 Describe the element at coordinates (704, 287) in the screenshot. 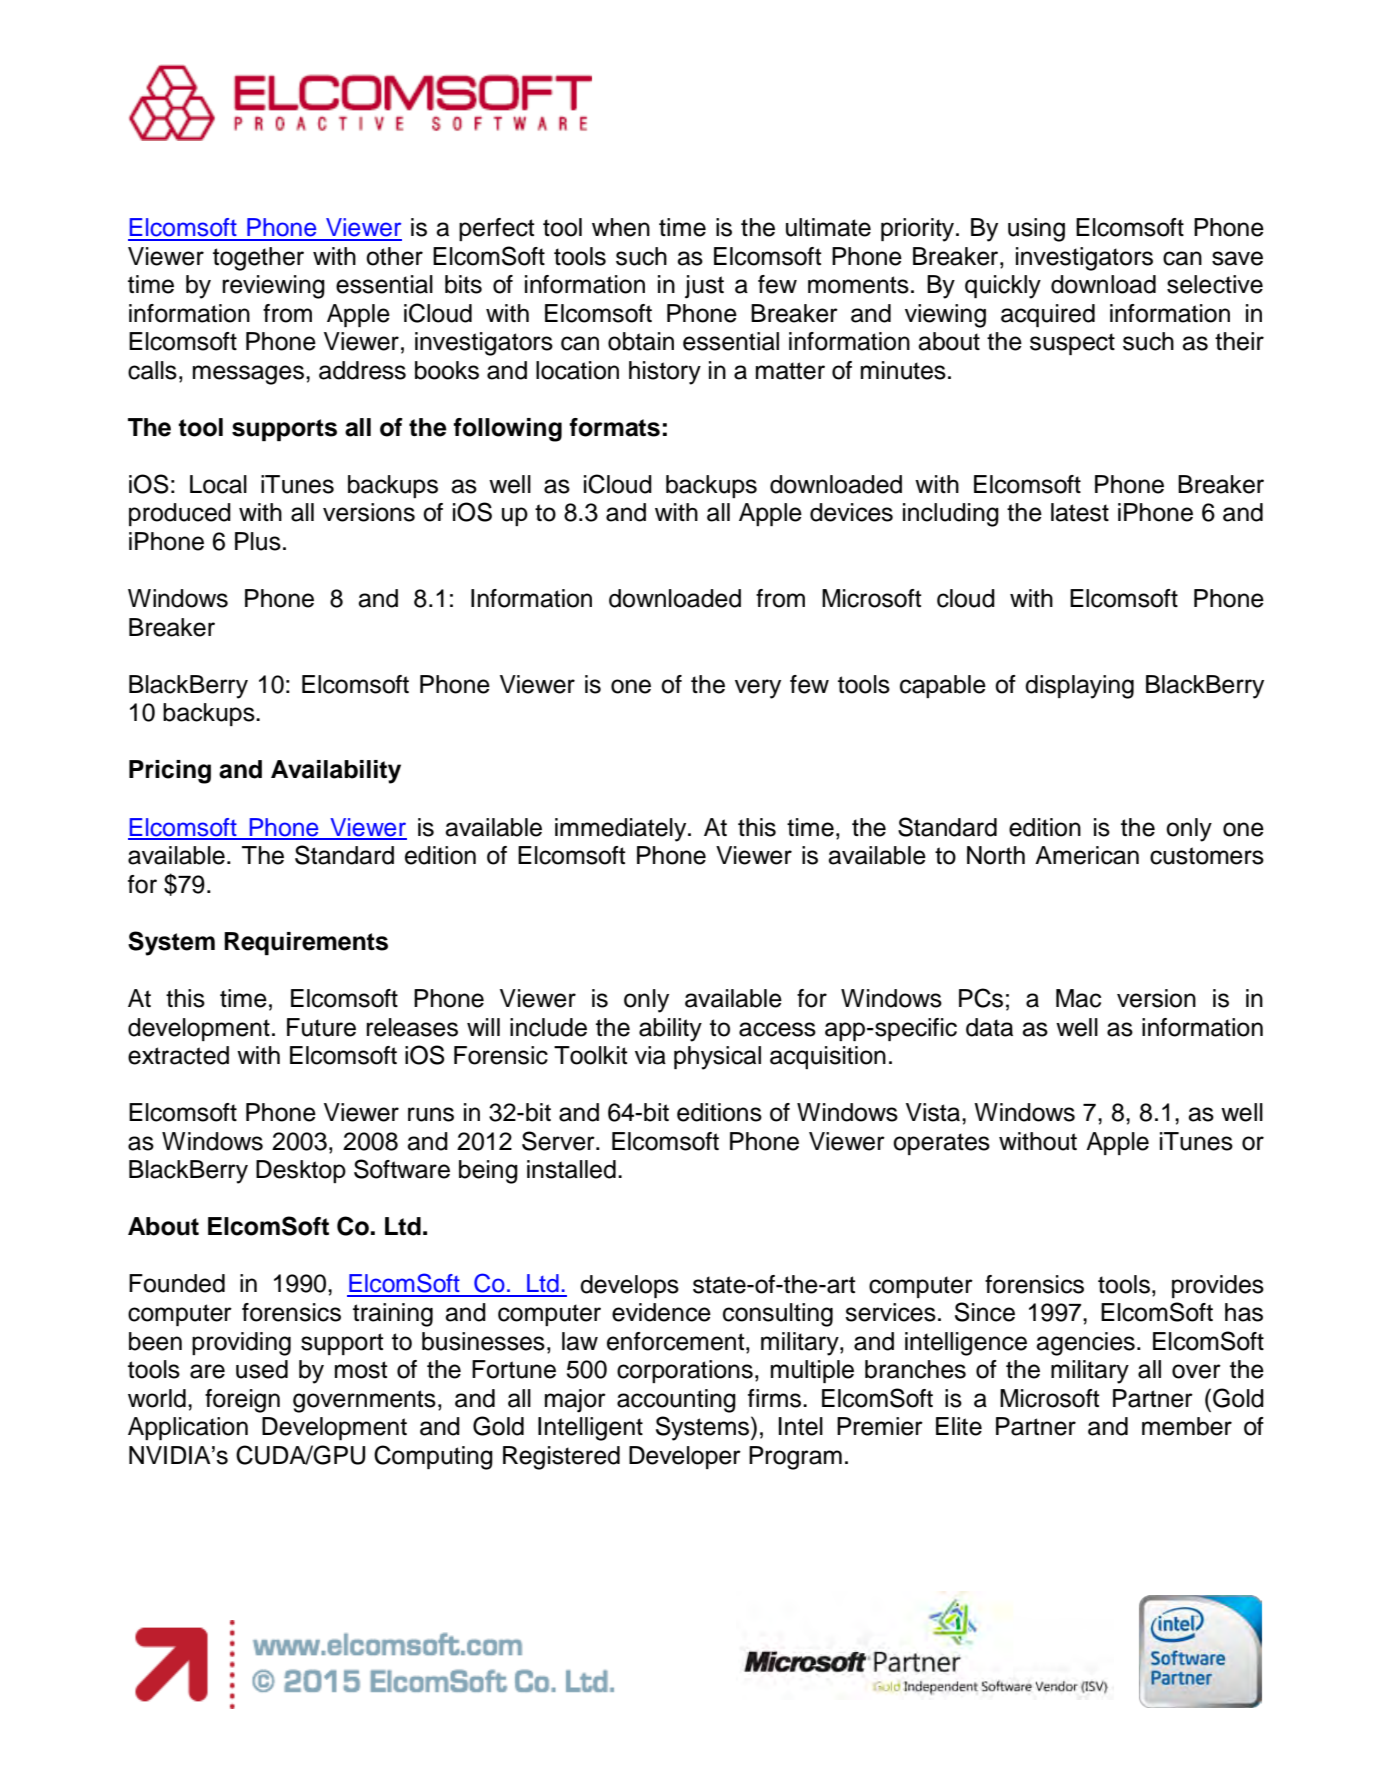

I see `just` at that location.
